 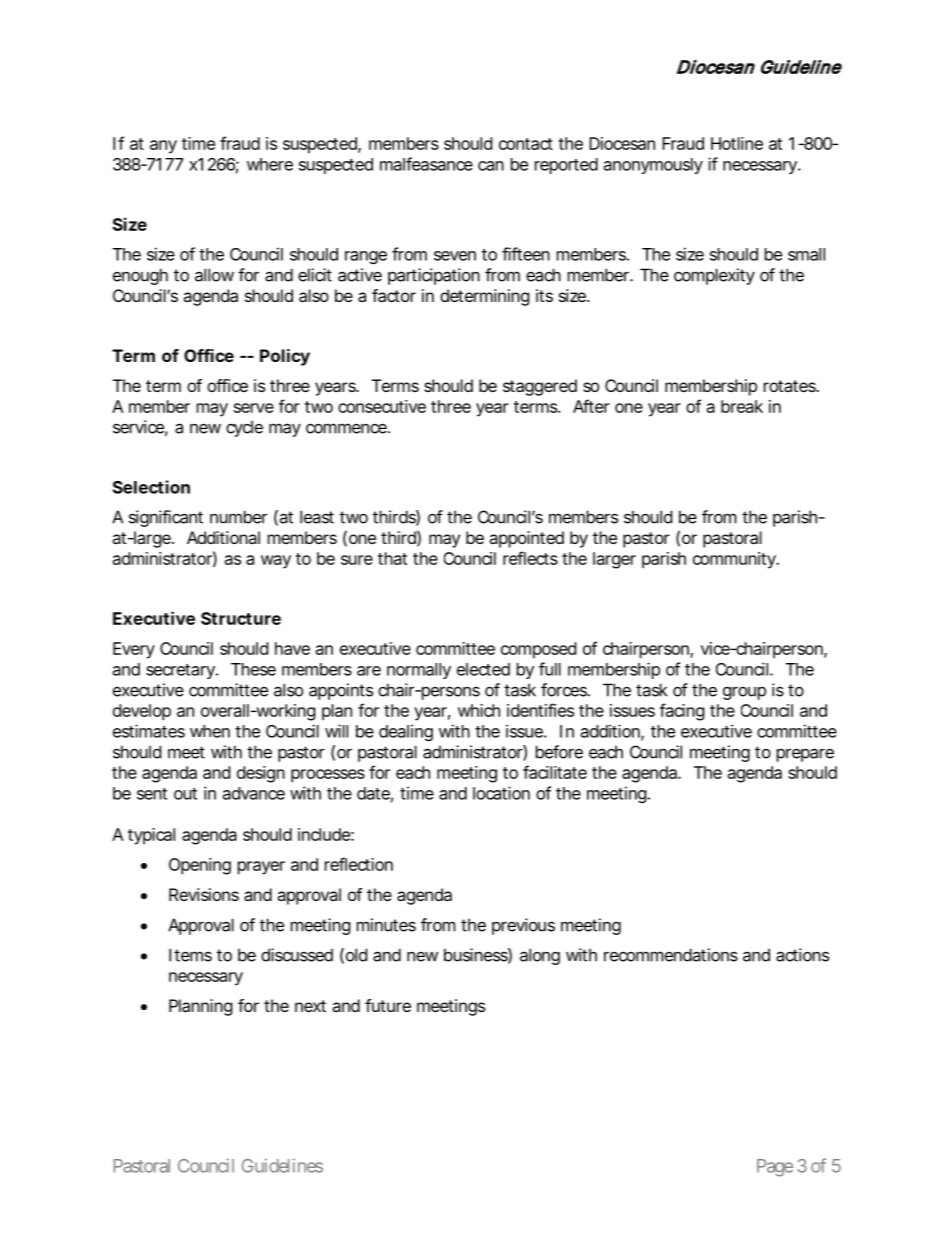 I want to click on community, so click(x=735, y=560).
